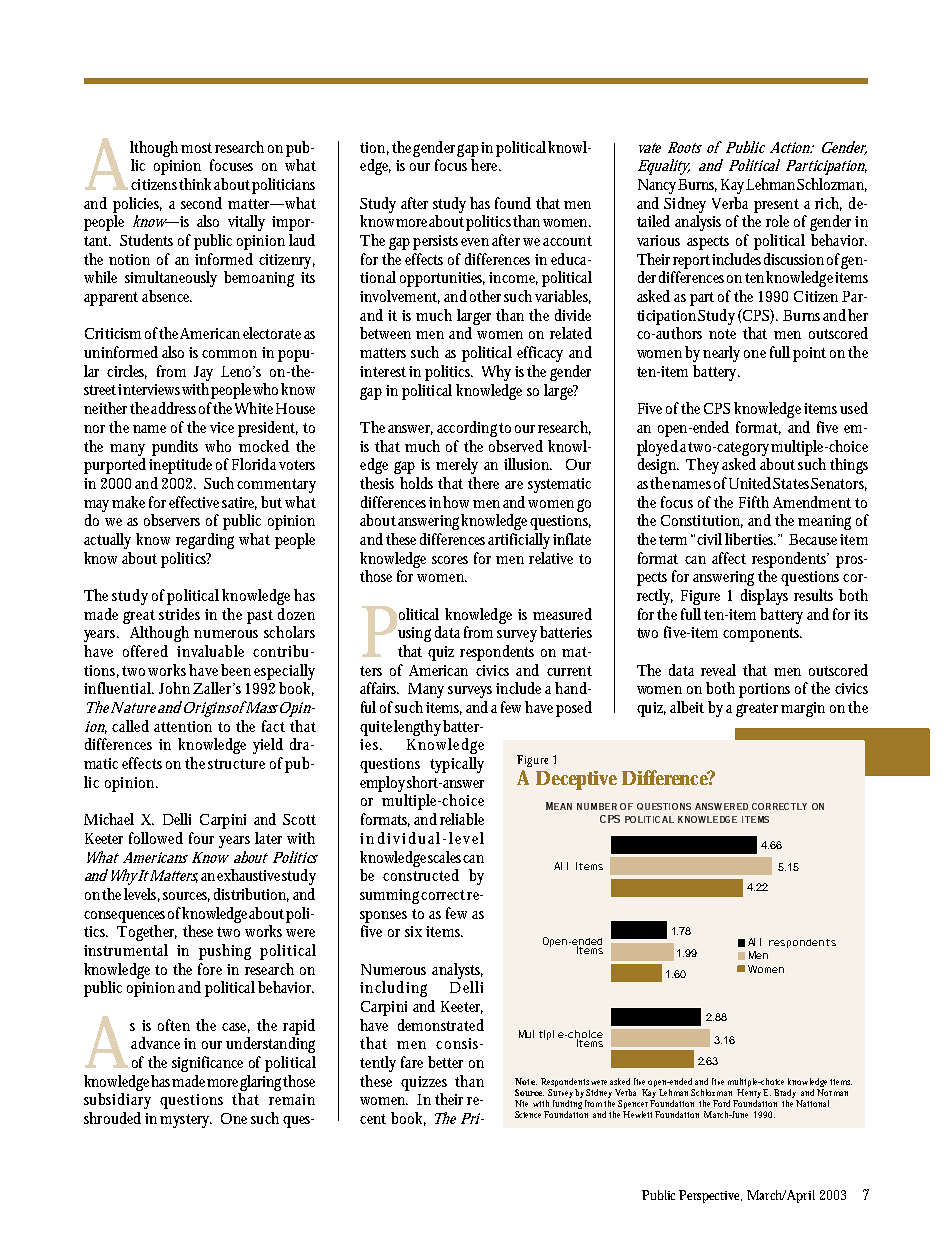 Image resolution: width=952 pixels, height=1233 pixels. What do you see at coordinates (475, 242) in the screenshot?
I see `even` at bounding box center [475, 242].
